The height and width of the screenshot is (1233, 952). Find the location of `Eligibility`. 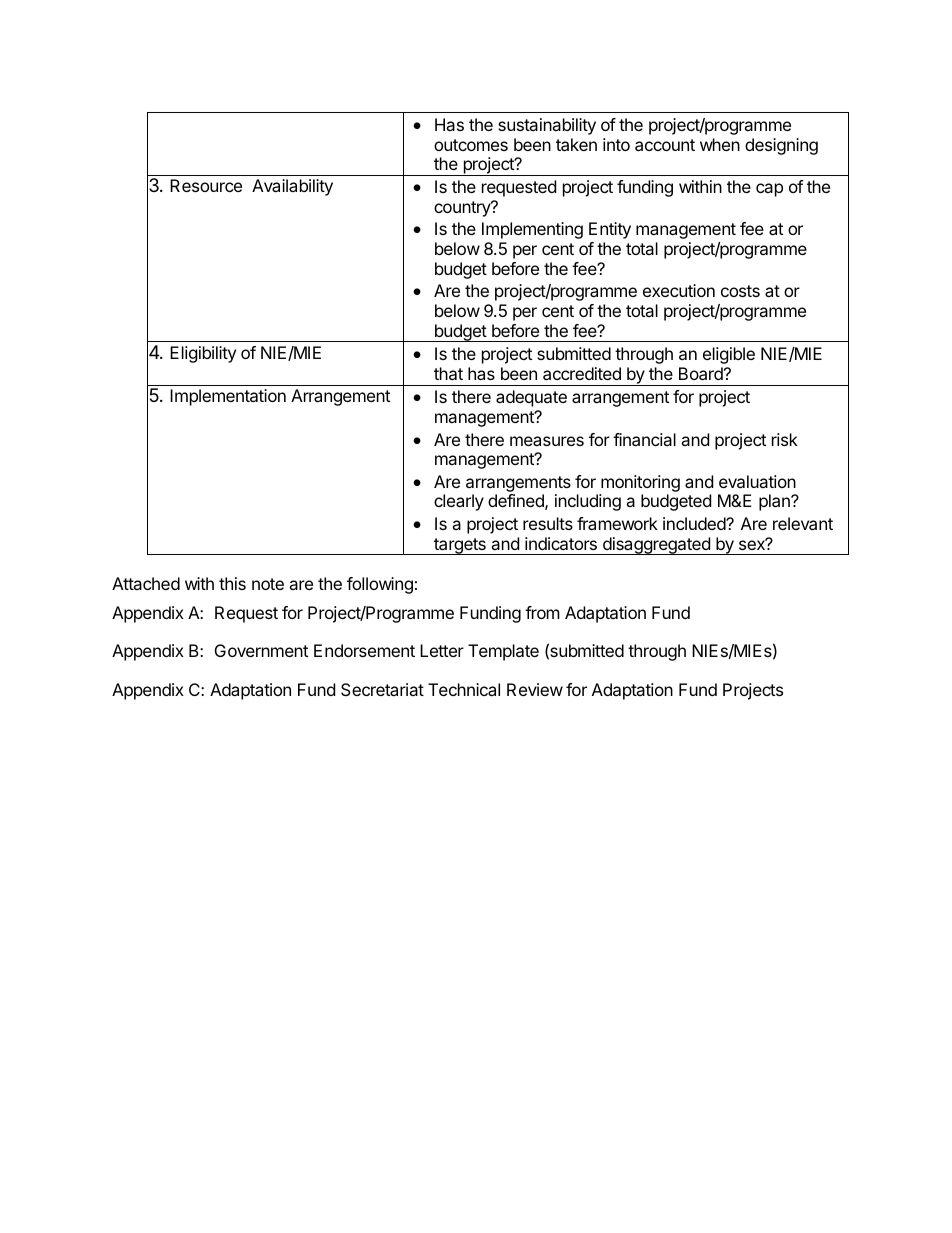

Eligibility is located at coordinates (203, 354).
